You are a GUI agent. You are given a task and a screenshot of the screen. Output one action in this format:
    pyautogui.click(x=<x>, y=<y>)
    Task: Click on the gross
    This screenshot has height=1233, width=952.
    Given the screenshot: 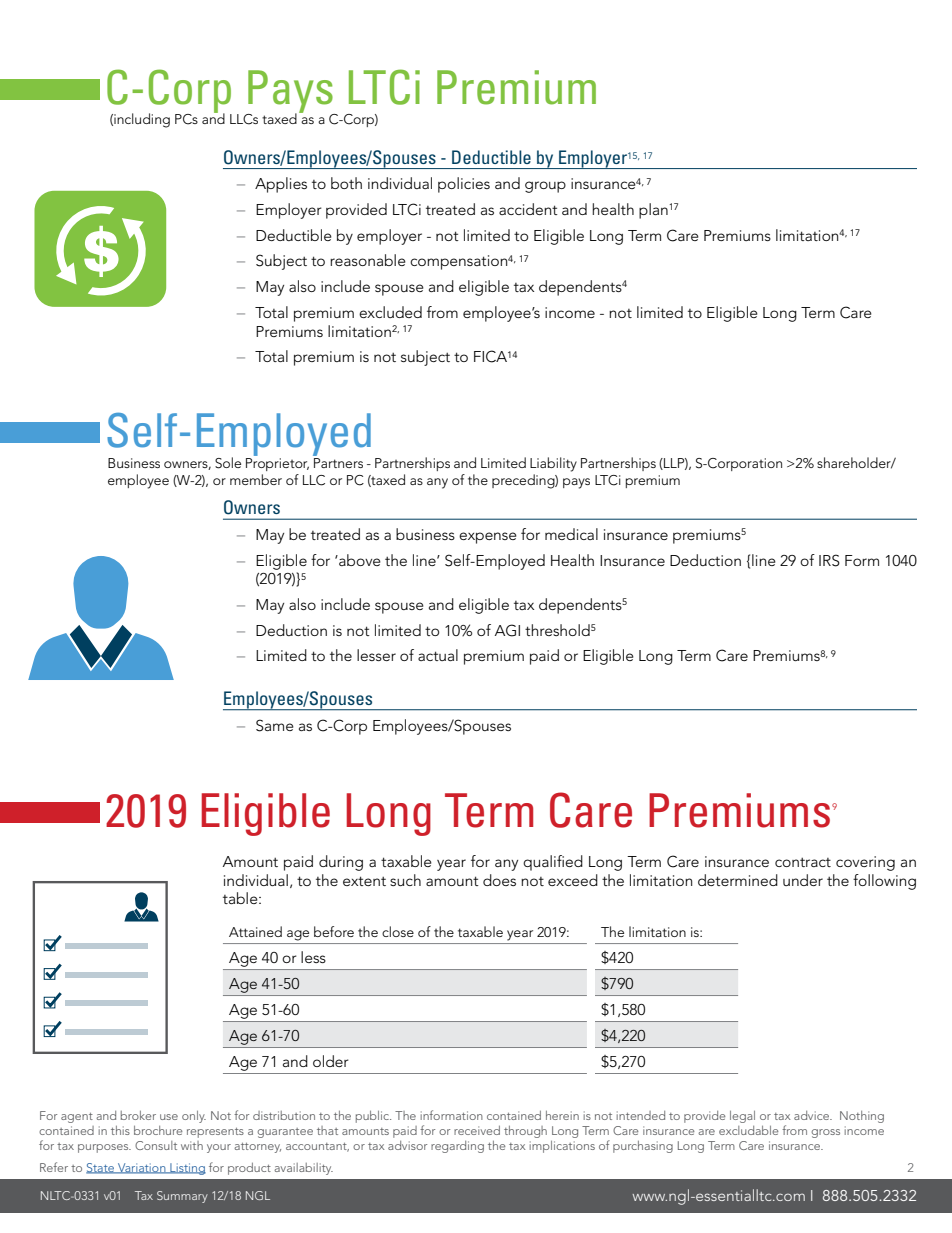 What is the action you would take?
    pyautogui.click(x=826, y=1133)
